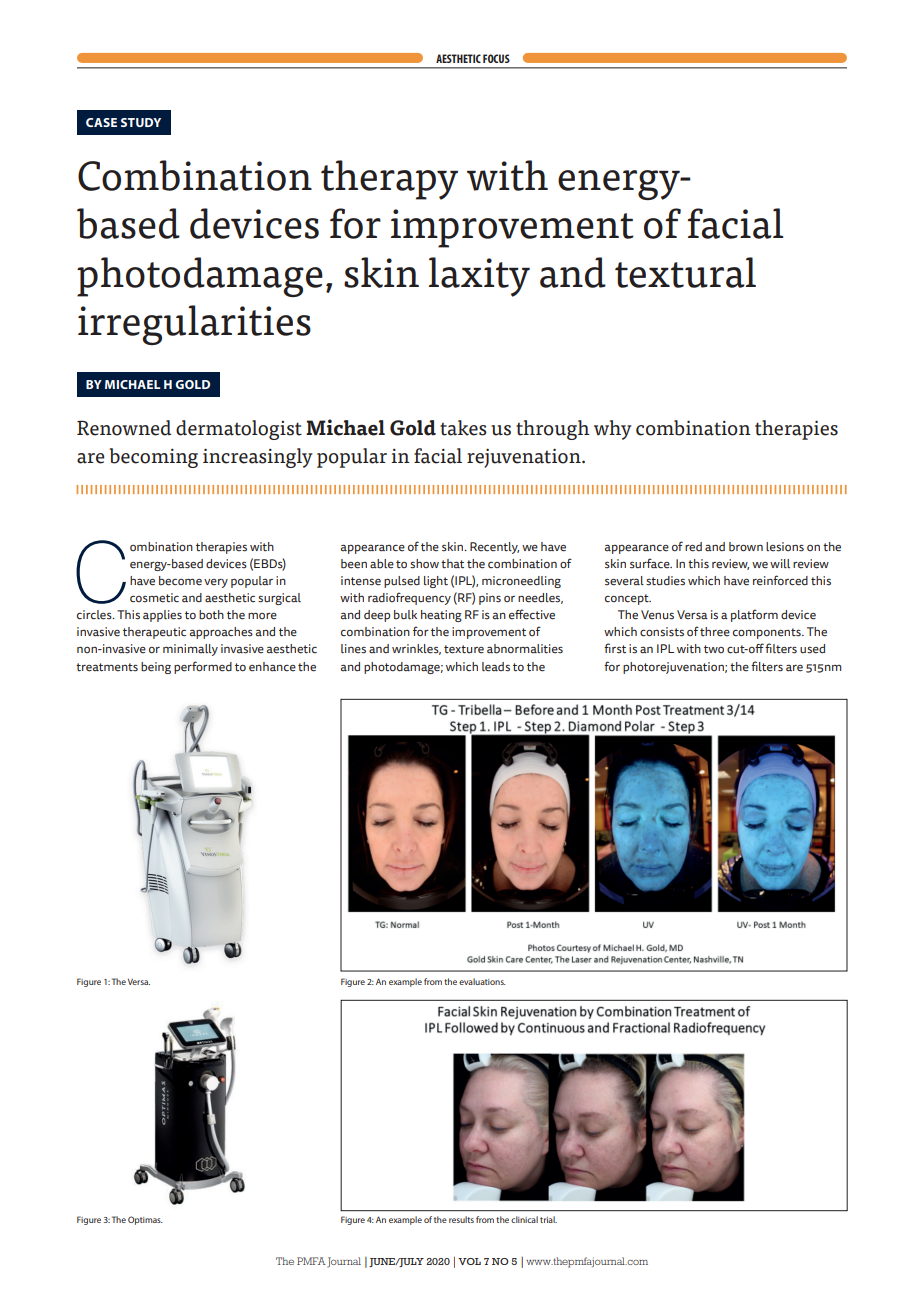 The width and height of the screenshot is (924, 1308). What do you see at coordinates (190, 650) in the screenshot?
I see `minimally` at bounding box center [190, 650].
